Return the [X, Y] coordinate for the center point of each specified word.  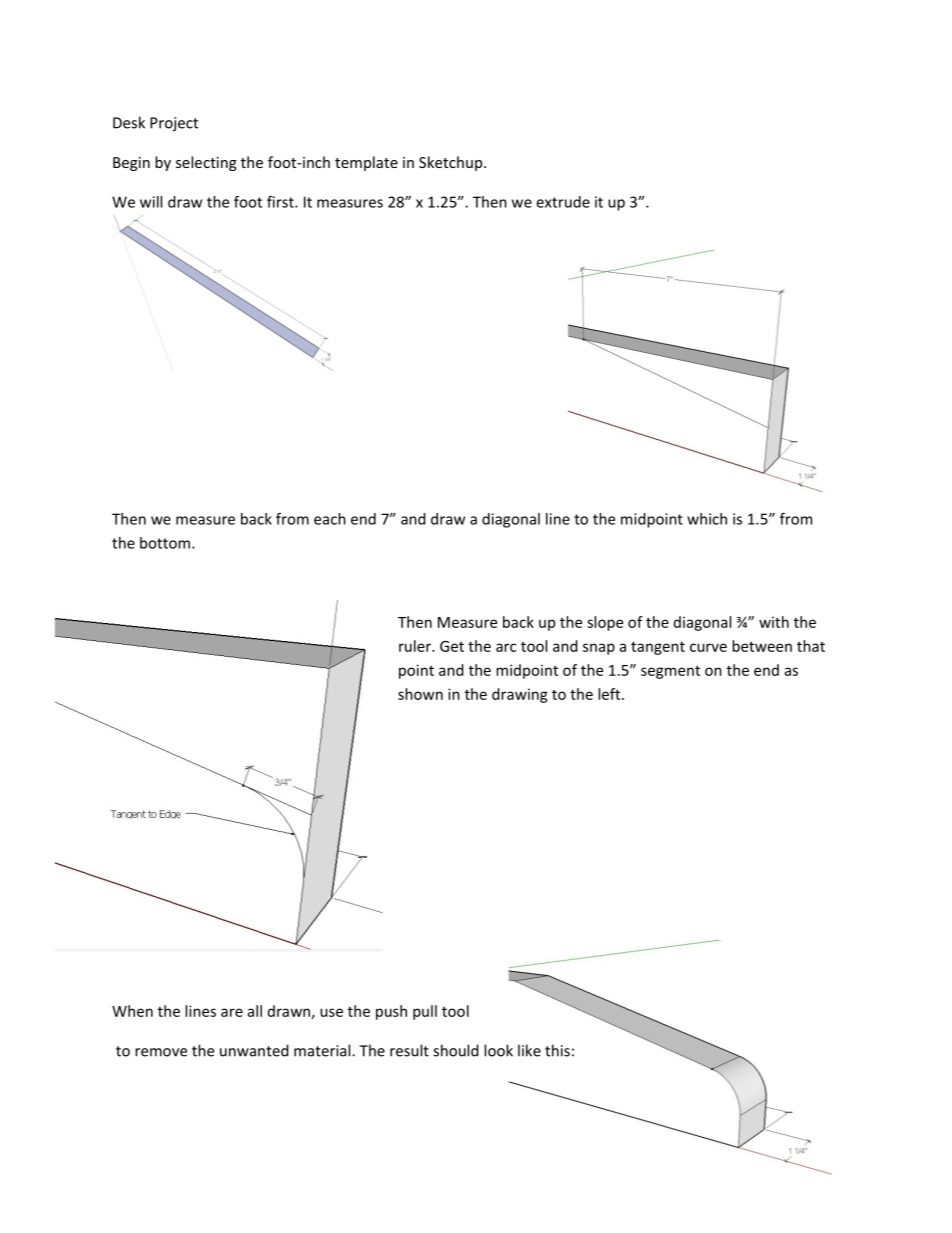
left [610, 694]
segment [670, 672]
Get [452, 646]
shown [420, 694]
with [774, 622]
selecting [206, 163]
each [330, 519]
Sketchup [452, 163]
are [232, 1012]
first [281, 202]
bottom [165, 543]
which [707, 519]
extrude [563, 202]
